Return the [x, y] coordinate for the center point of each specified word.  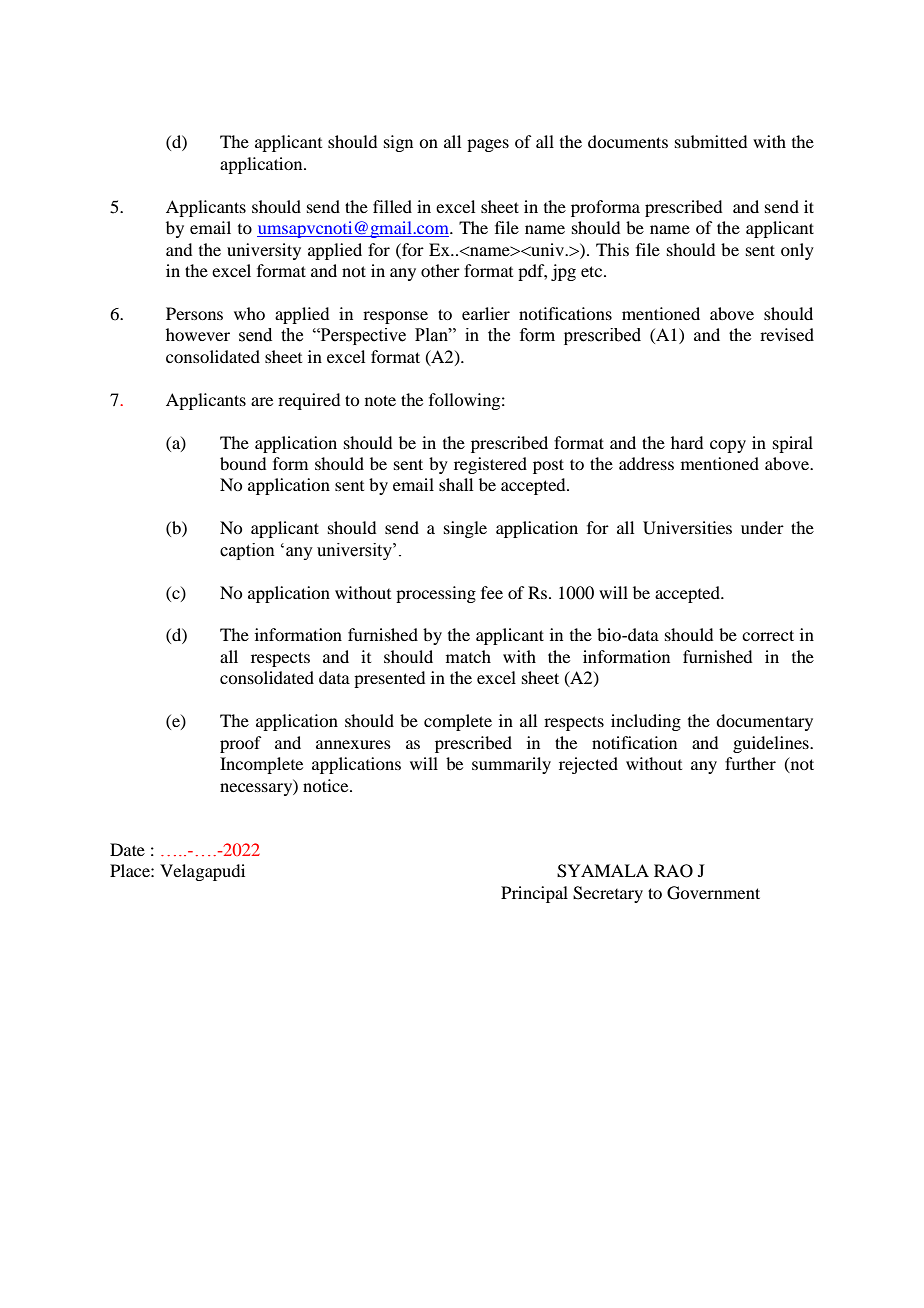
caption [247, 551]
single [465, 529]
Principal [534, 894]
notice [327, 785]
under [762, 527]
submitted [711, 141]
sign [398, 143]
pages [488, 145]
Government [713, 893]
